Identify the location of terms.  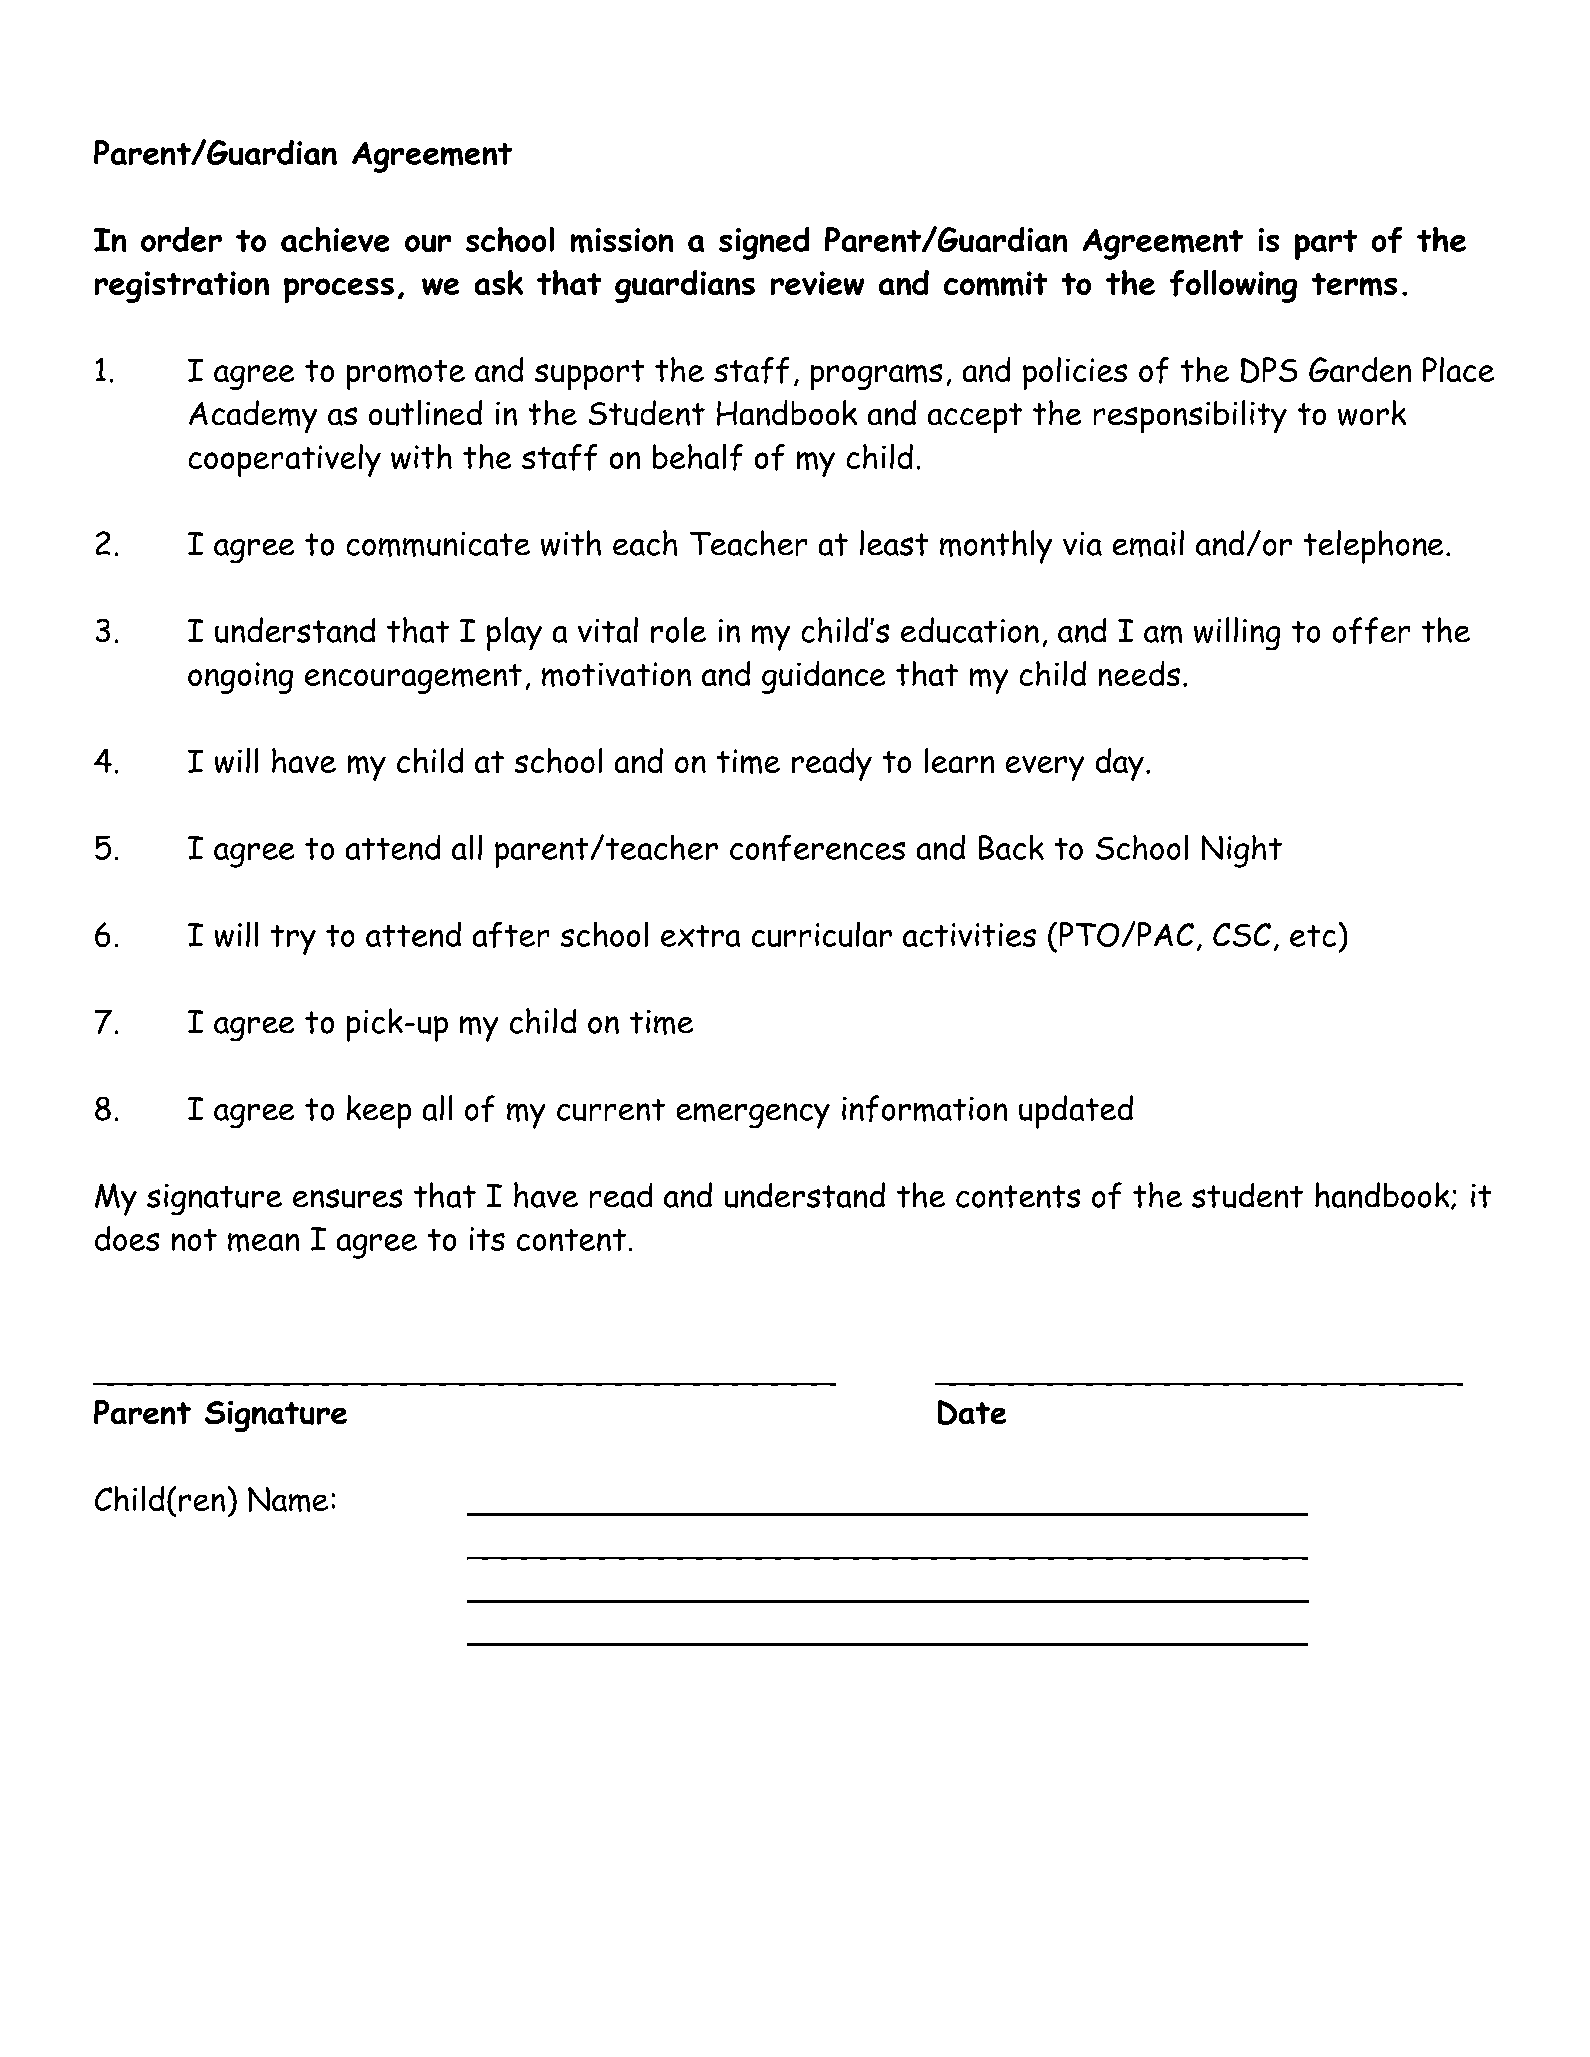
(1354, 284).
